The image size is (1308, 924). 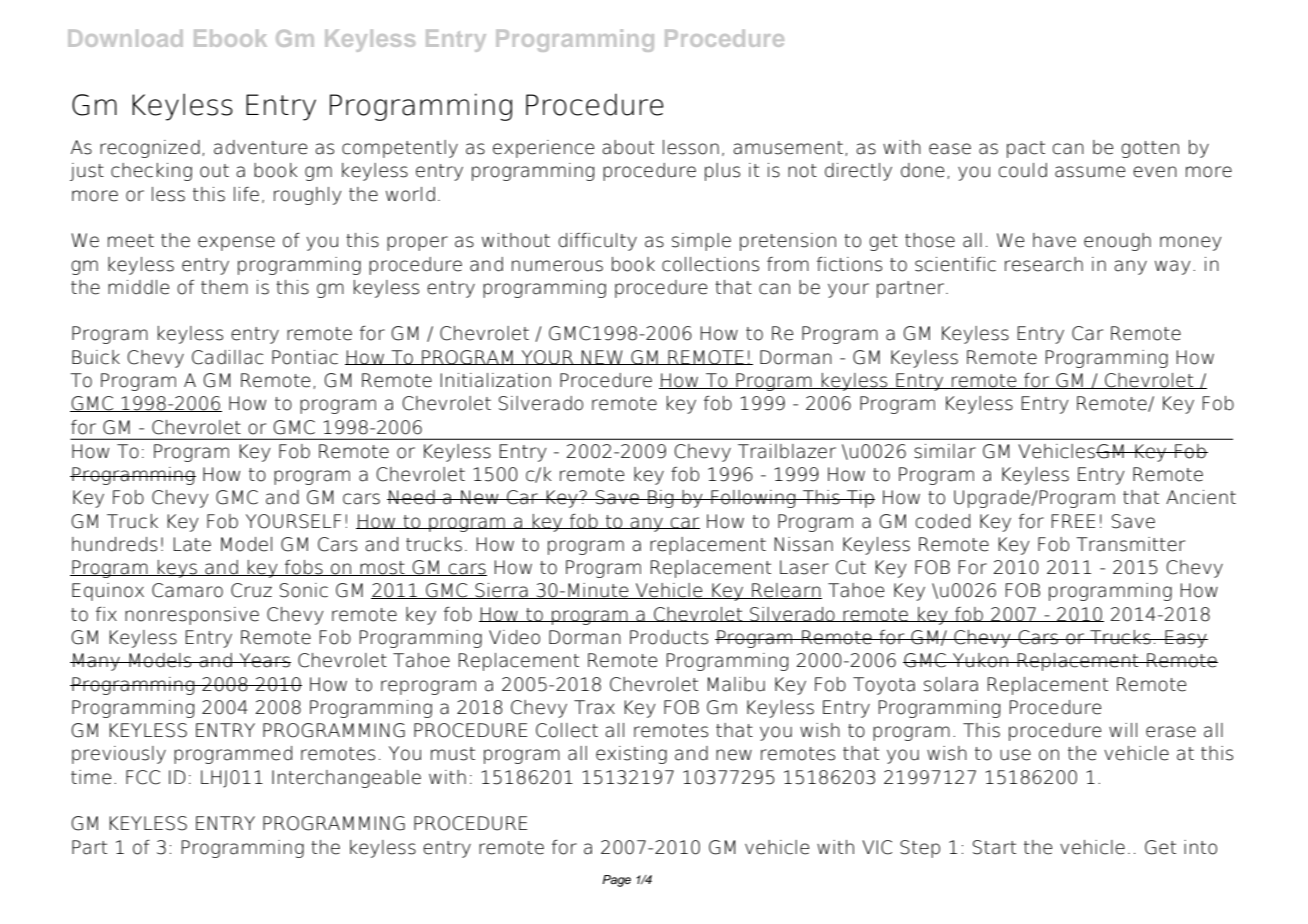 I want to click on pact, so click(x=1026, y=149).
